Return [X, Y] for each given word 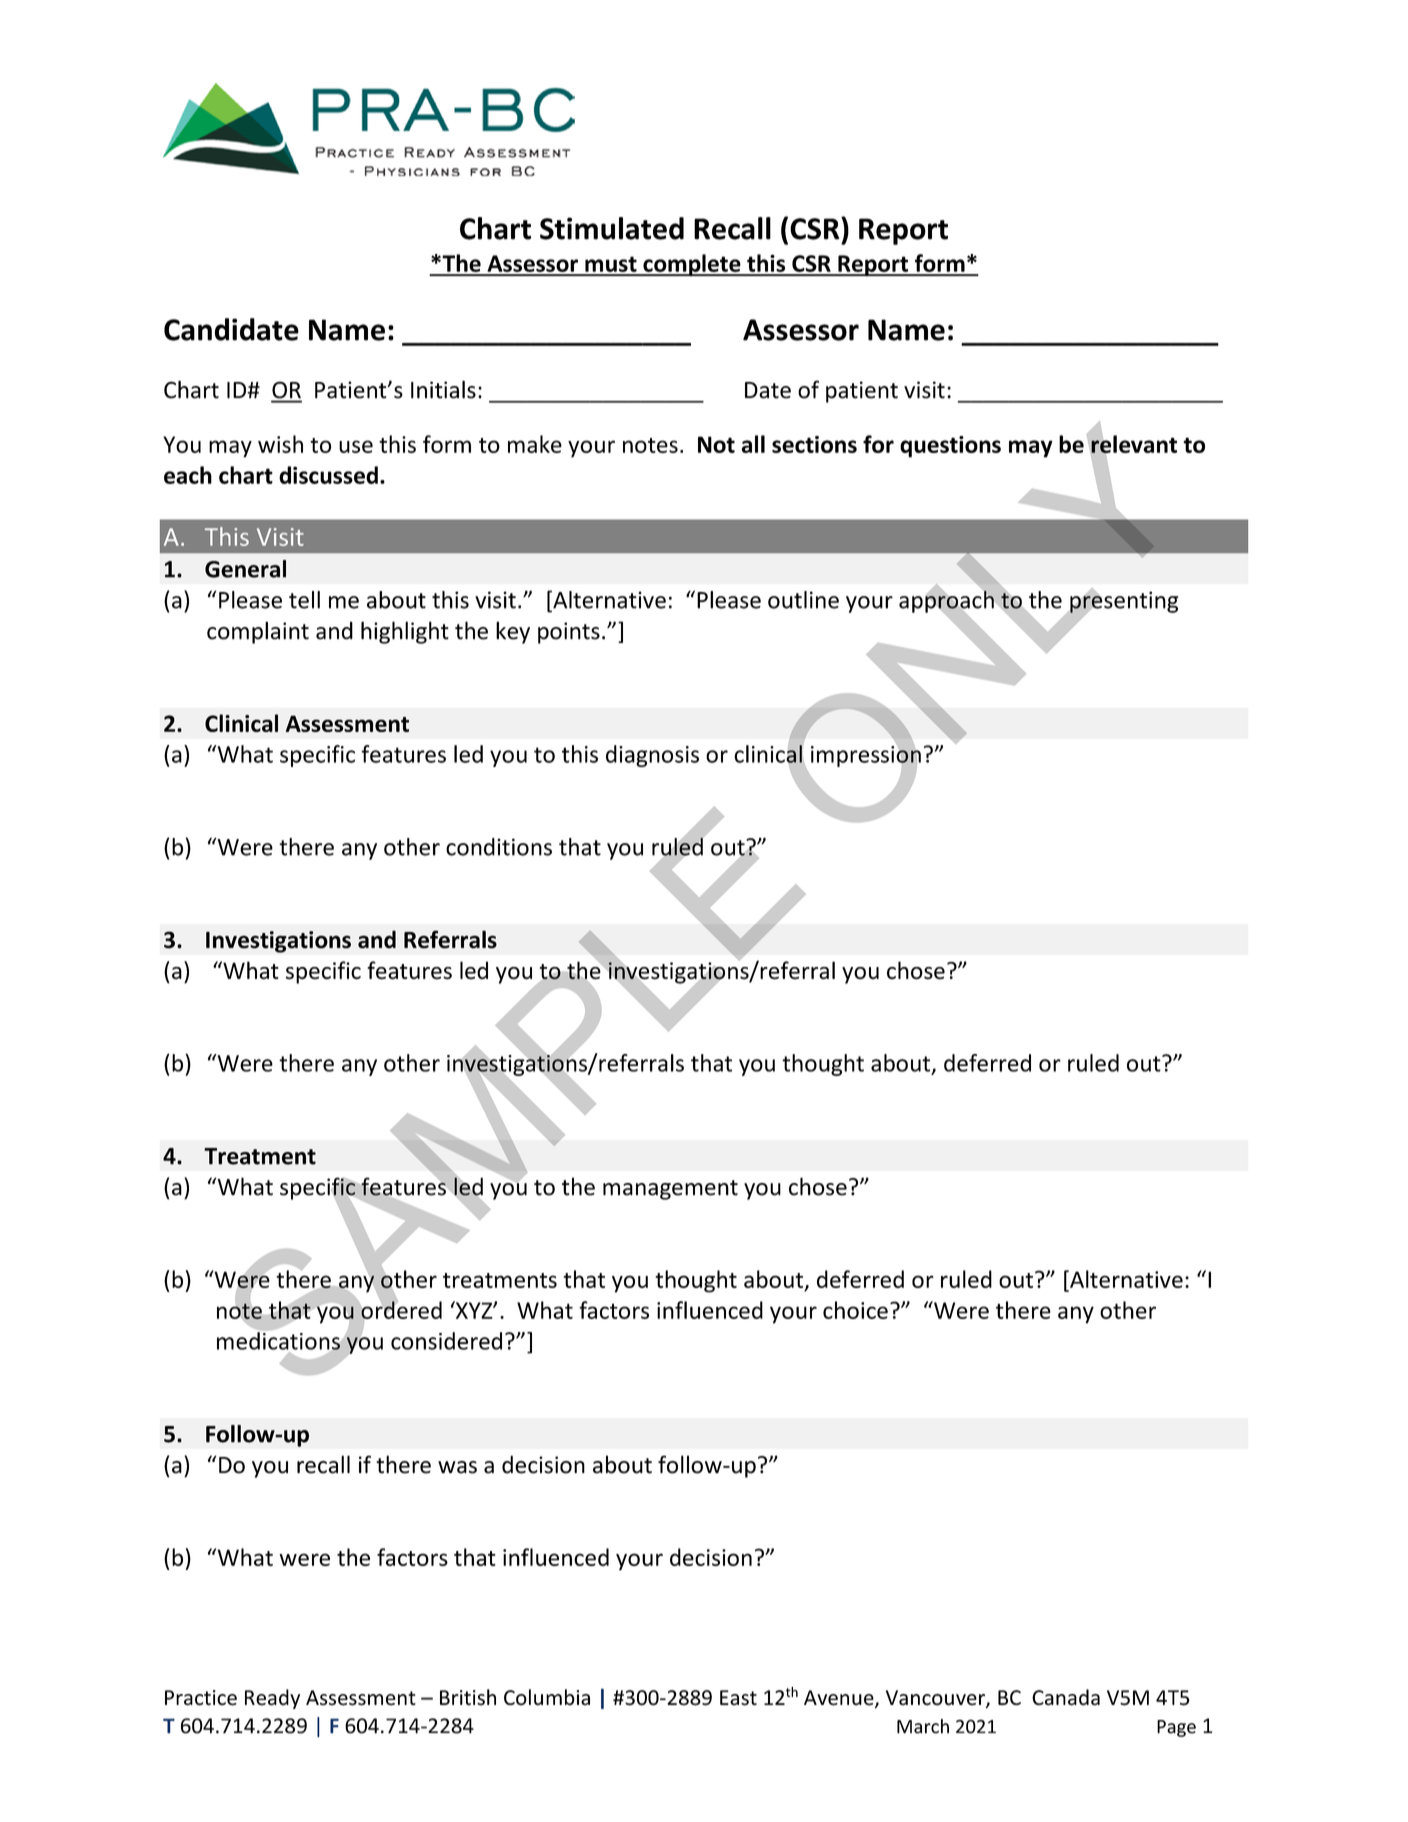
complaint [258, 632]
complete [692, 265]
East [738, 1698]
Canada [1066, 1697]
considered [446, 1341]
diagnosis [652, 756]
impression [866, 756]
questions [950, 447]
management [670, 1190]
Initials [443, 389]
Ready [272, 1699]
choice [855, 1310]
